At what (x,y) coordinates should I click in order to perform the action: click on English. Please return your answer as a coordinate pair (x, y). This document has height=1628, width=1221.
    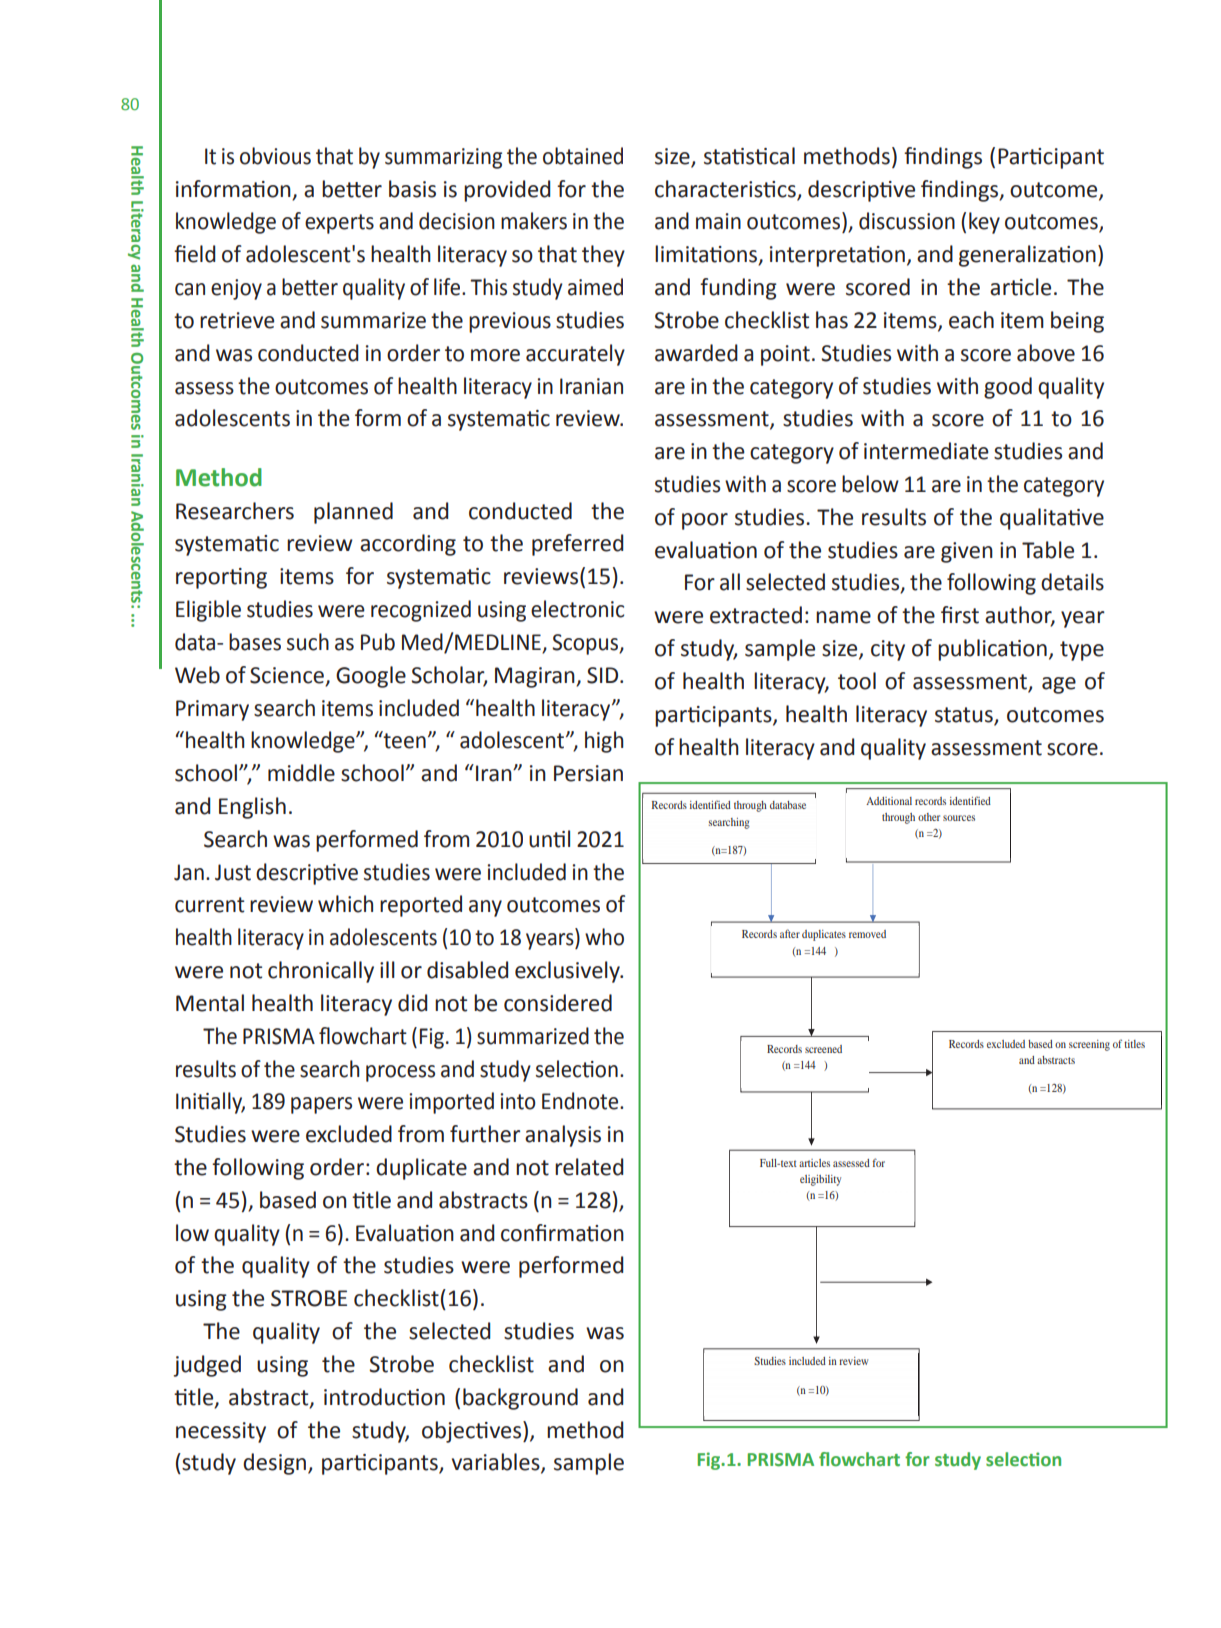
    Looking at the image, I should click on (252, 808).
